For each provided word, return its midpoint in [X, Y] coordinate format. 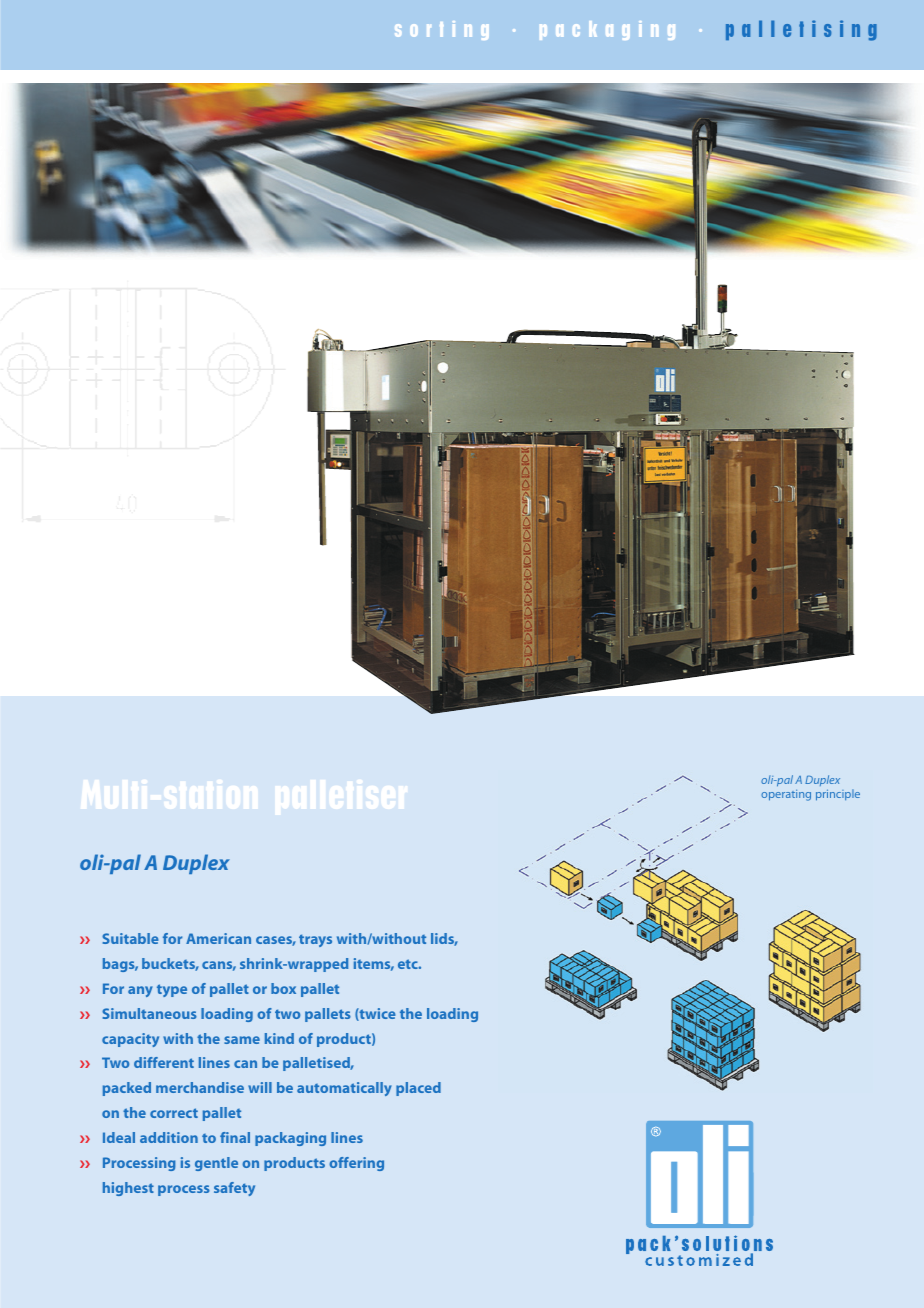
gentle [216, 1164]
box [283, 988]
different [164, 1062]
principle [838, 795]
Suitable [130, 938]
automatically [344, 1089]
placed [418, 1089]
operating [786, 795]
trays [315, 940]
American [218, 938]
